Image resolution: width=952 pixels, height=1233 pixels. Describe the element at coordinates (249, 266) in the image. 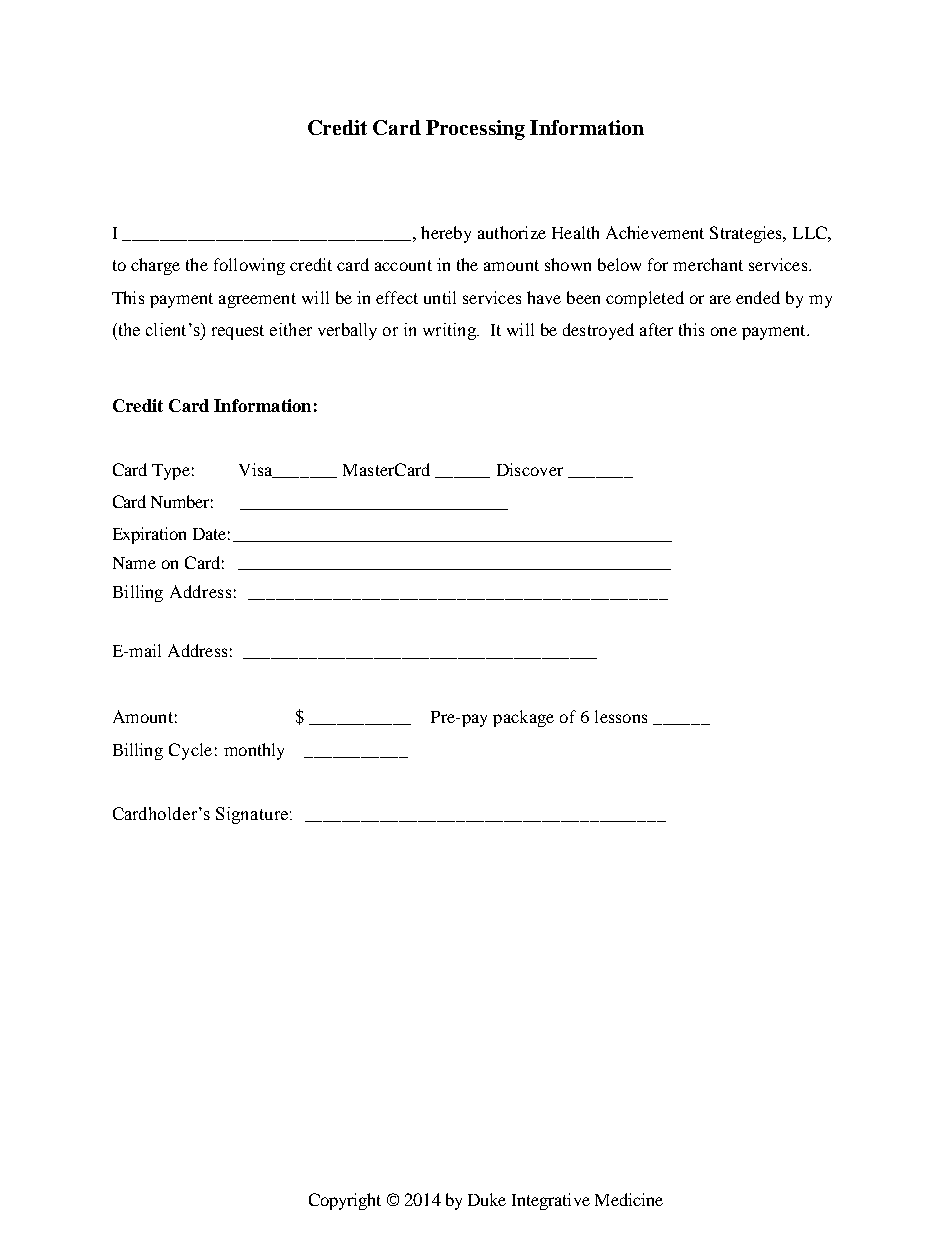

I see `following` at that location.
